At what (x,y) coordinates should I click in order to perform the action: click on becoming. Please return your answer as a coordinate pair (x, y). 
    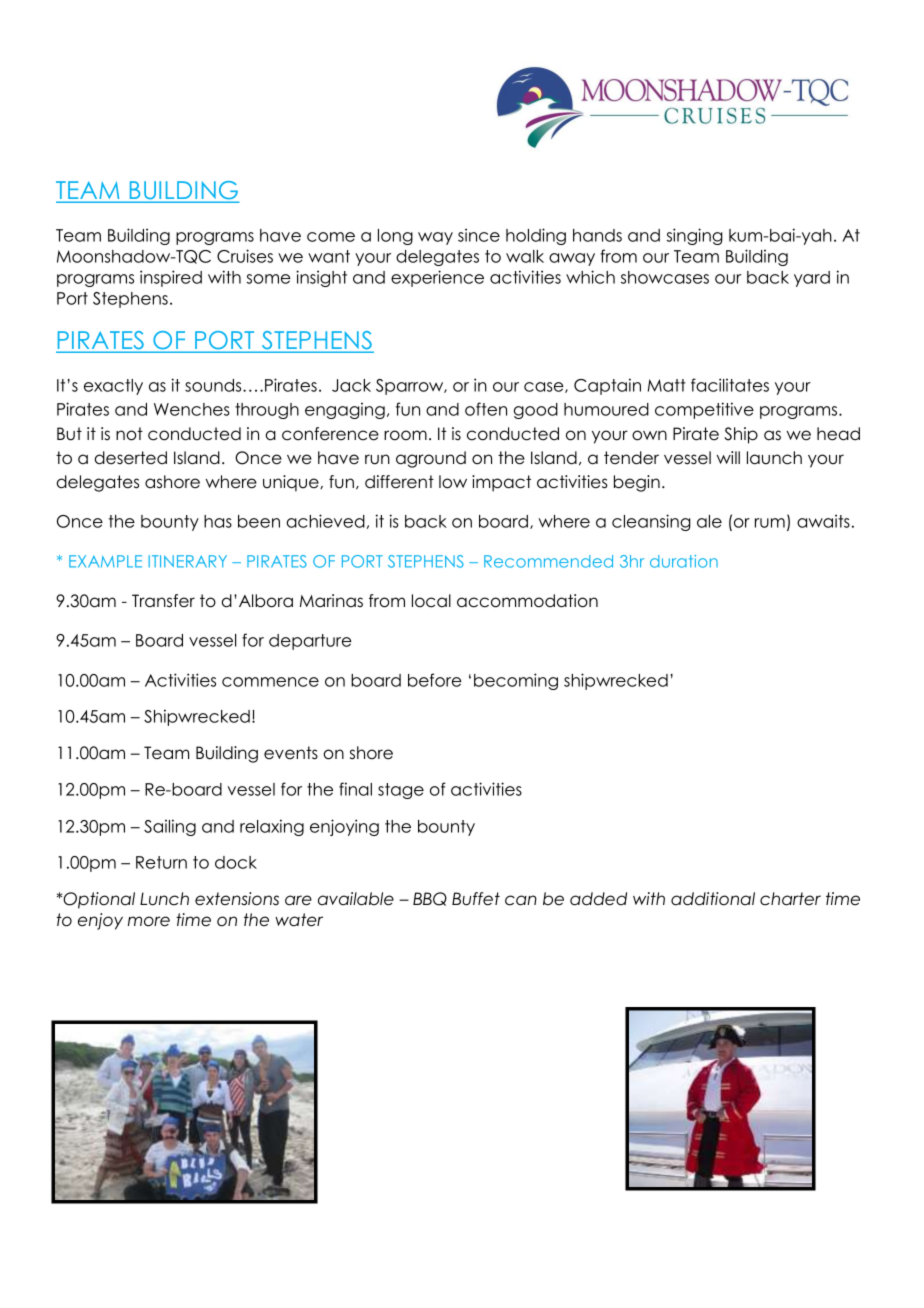
    Looking at the image, I should click on (516, 681).
